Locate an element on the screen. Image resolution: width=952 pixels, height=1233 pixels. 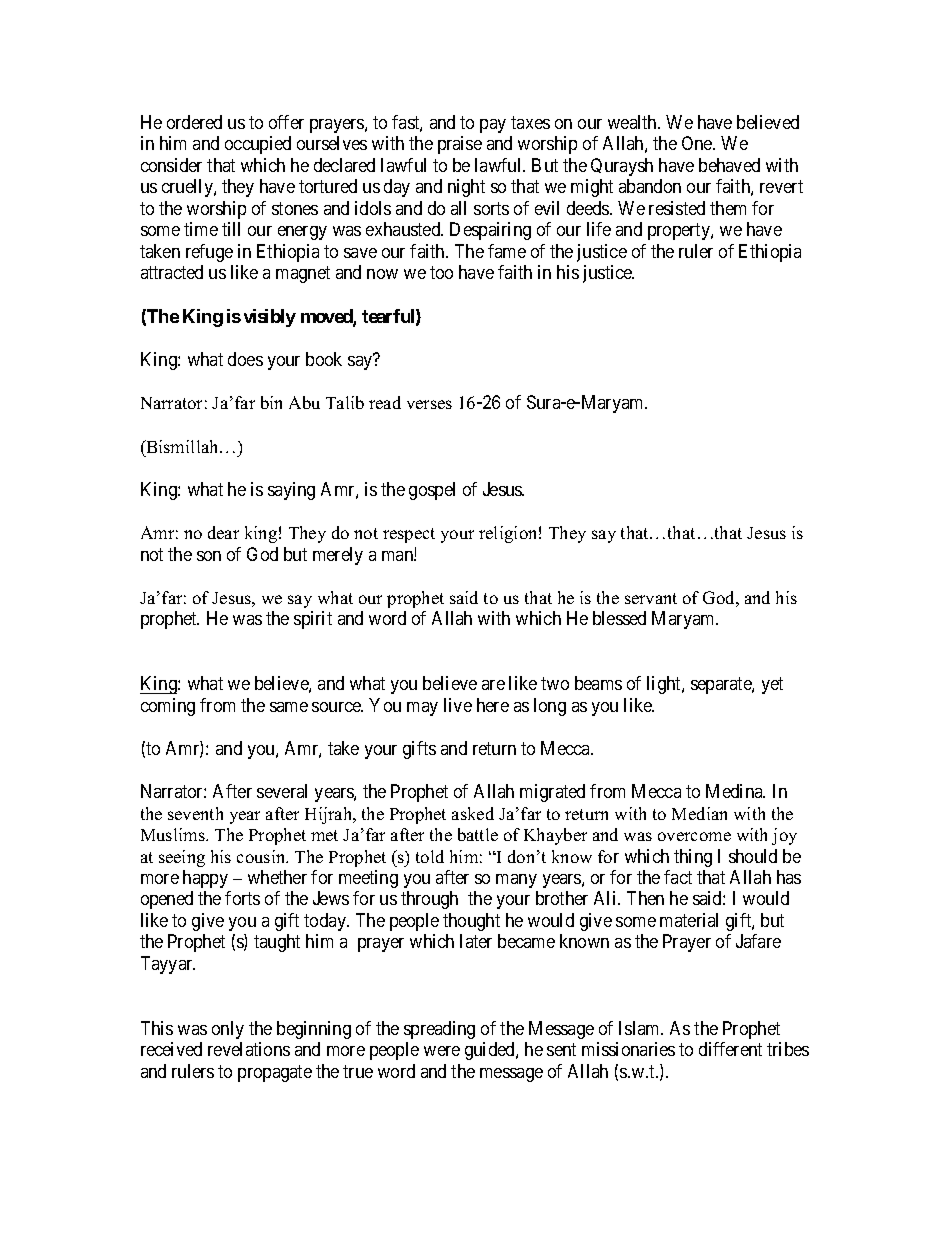
several is located at coordinates (282, 791).
